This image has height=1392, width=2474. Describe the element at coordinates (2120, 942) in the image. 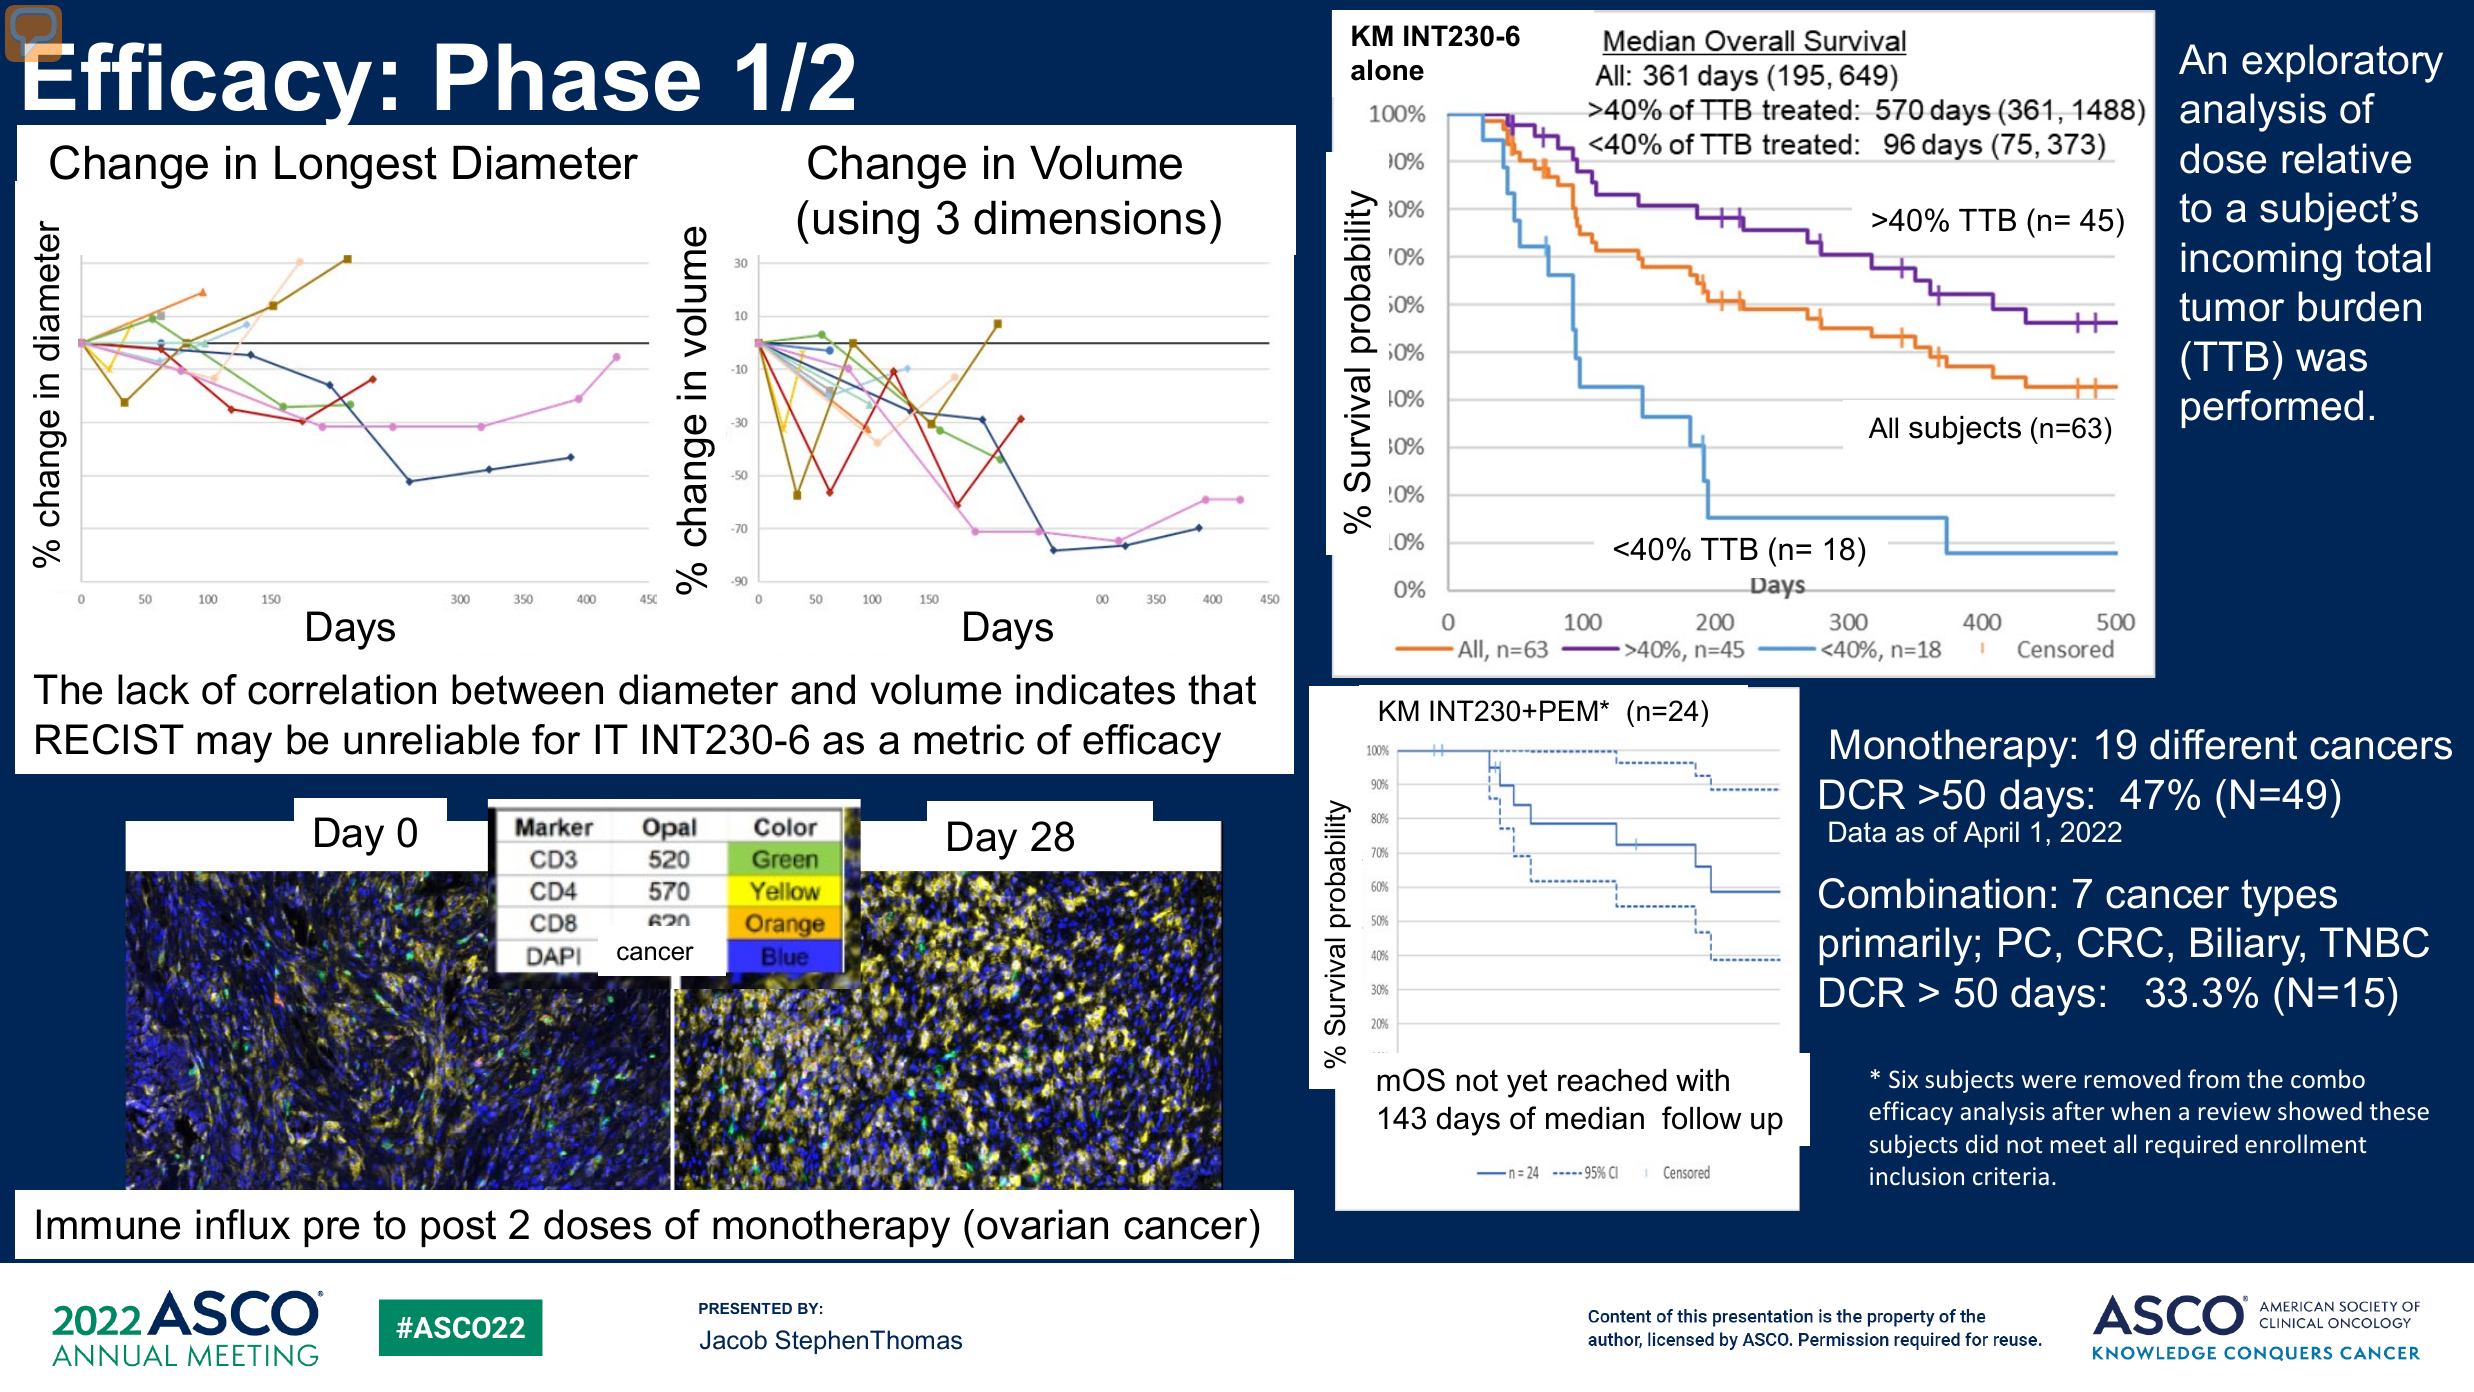

I see `CRC` at that location.
